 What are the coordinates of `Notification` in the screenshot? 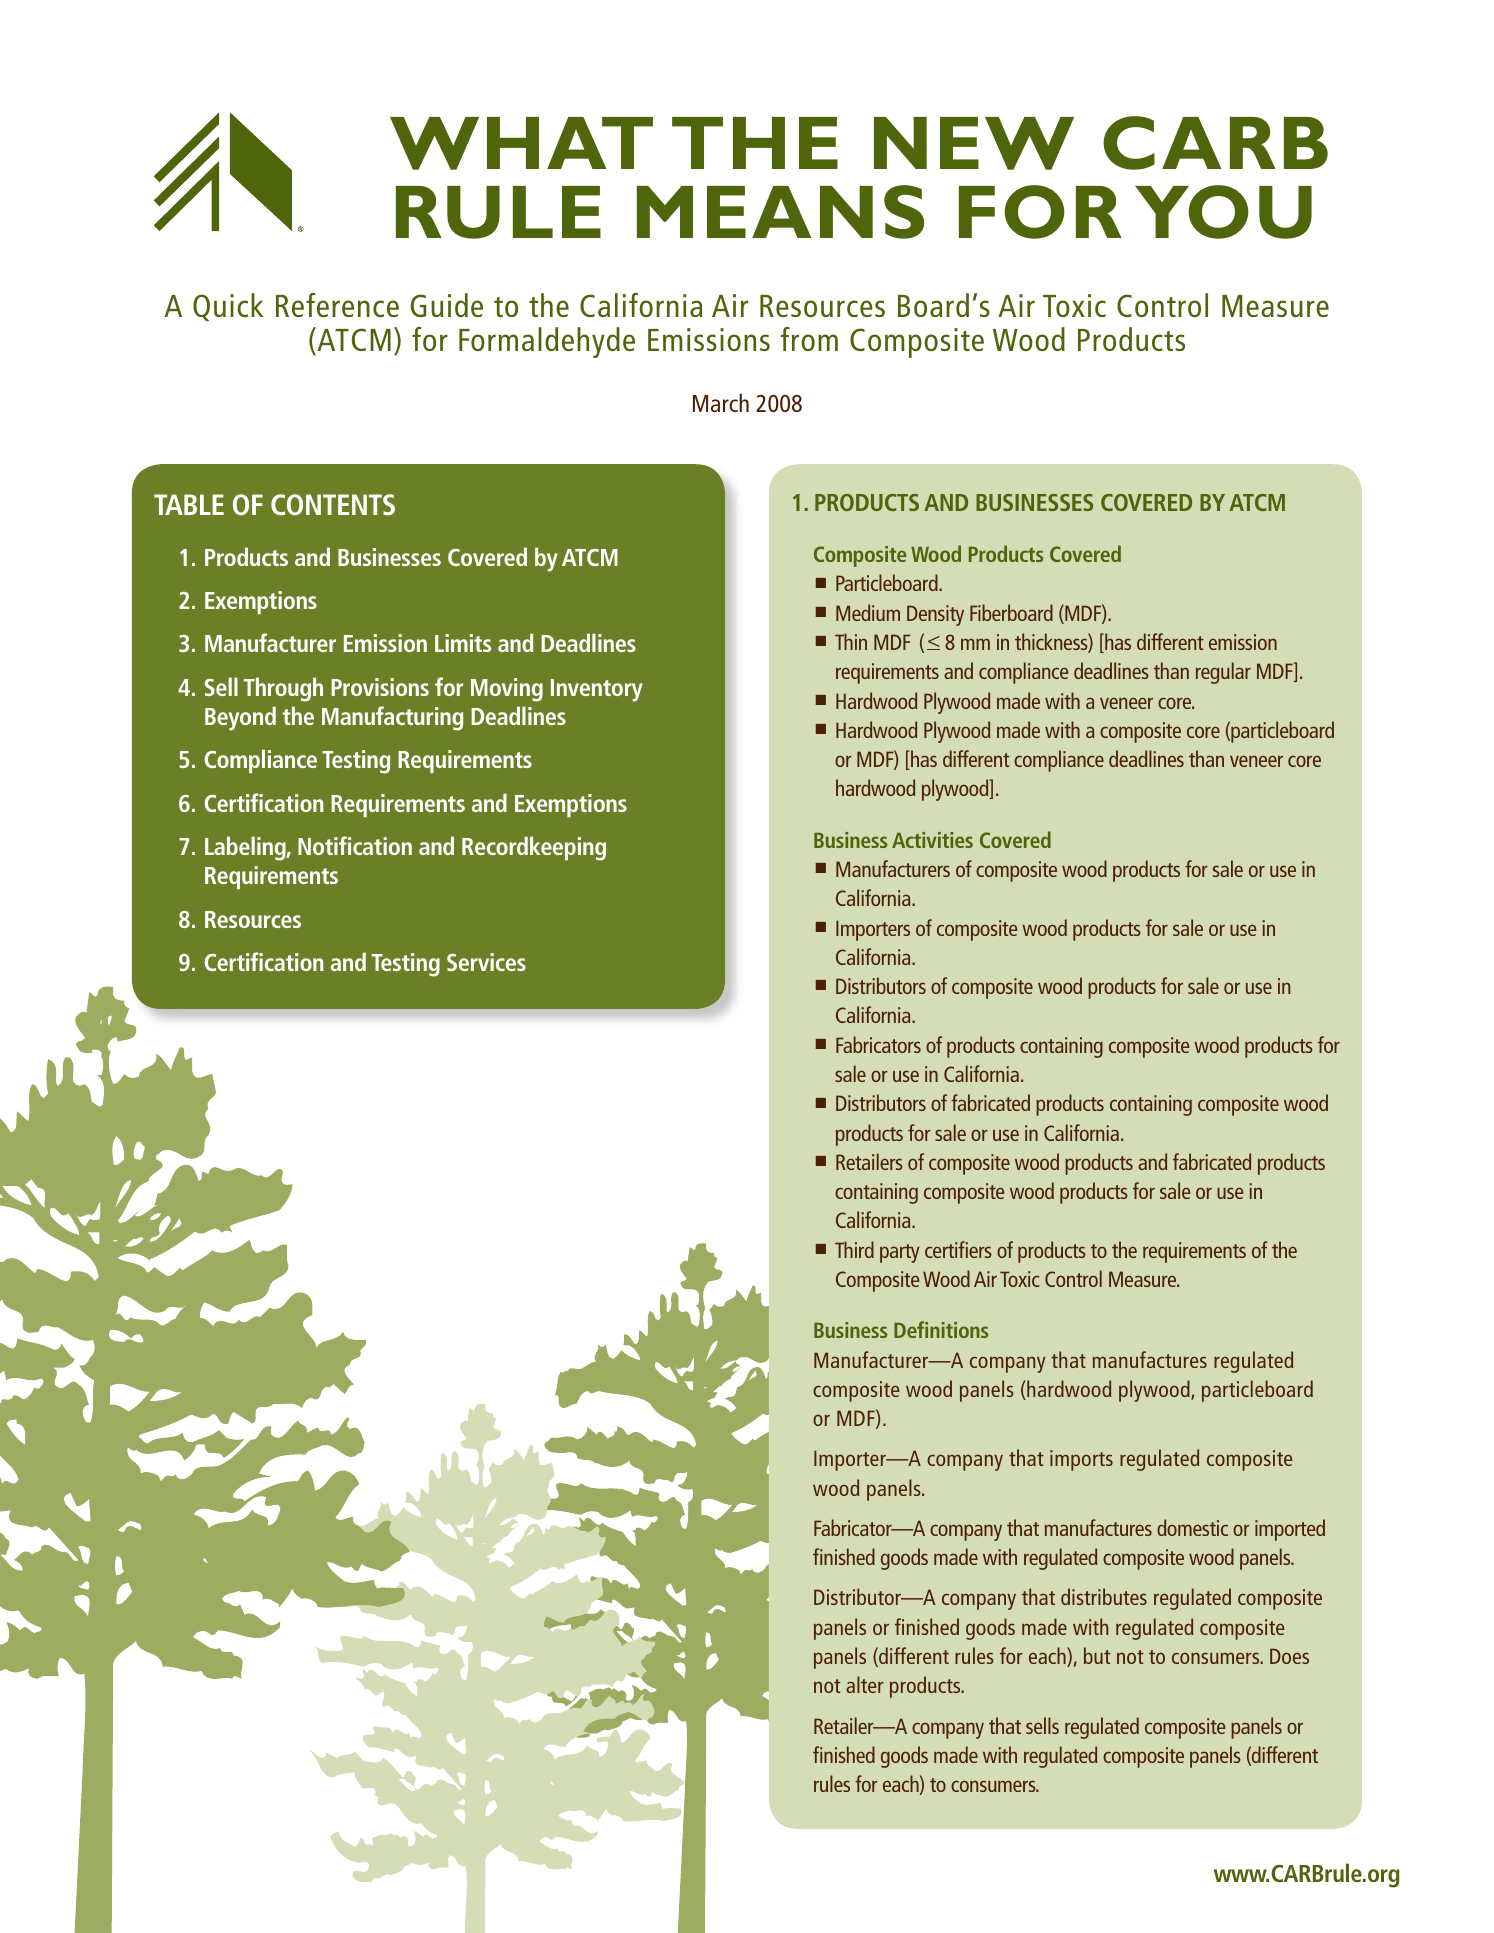 It's located at (355, 845).
